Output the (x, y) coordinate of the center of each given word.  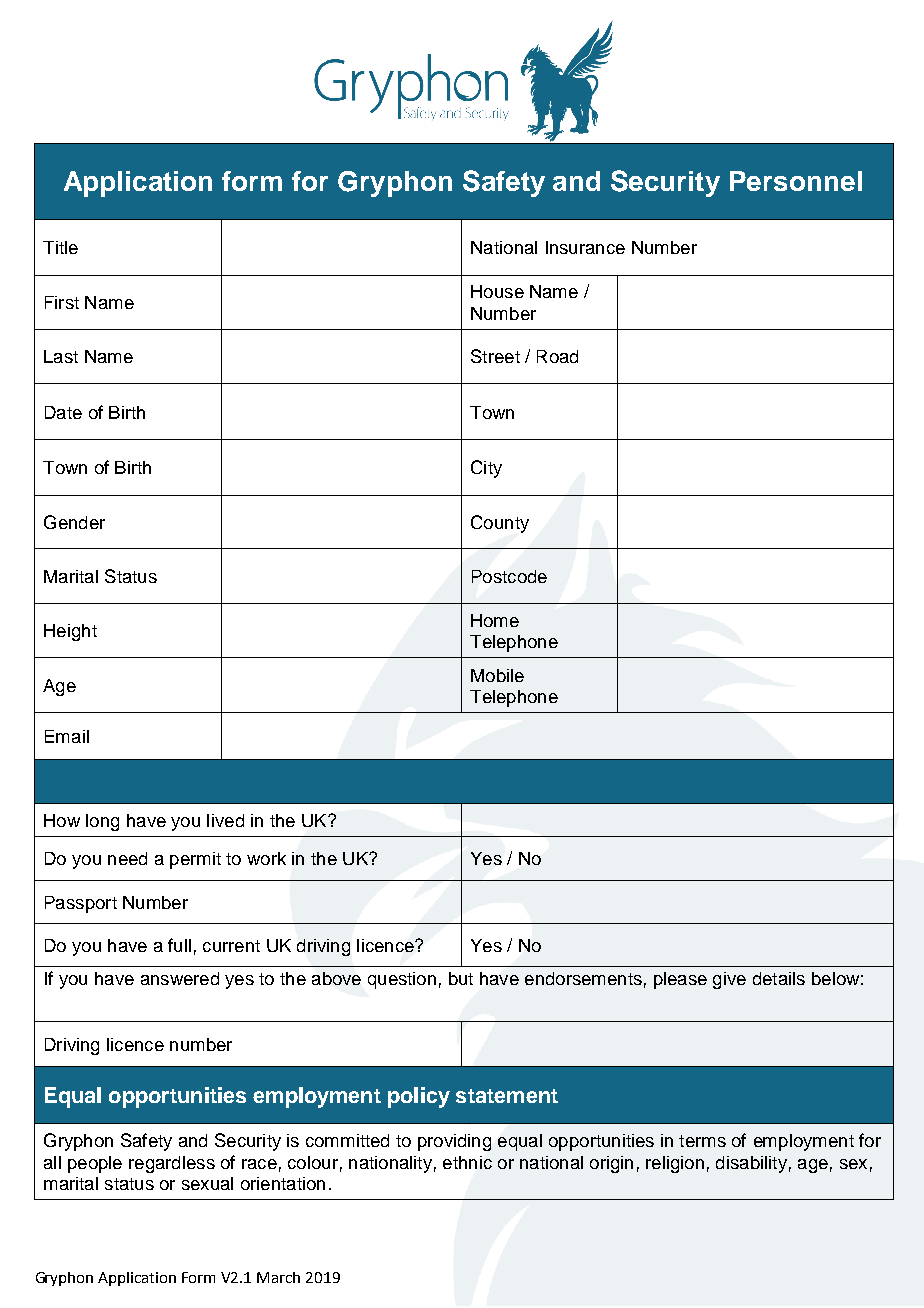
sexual (207, 1183)
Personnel (796, 181)
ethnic (467, 1162)
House (497, 291)
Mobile (497, 675)
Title (60, 247)
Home (495, 620)
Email (67, 736)
